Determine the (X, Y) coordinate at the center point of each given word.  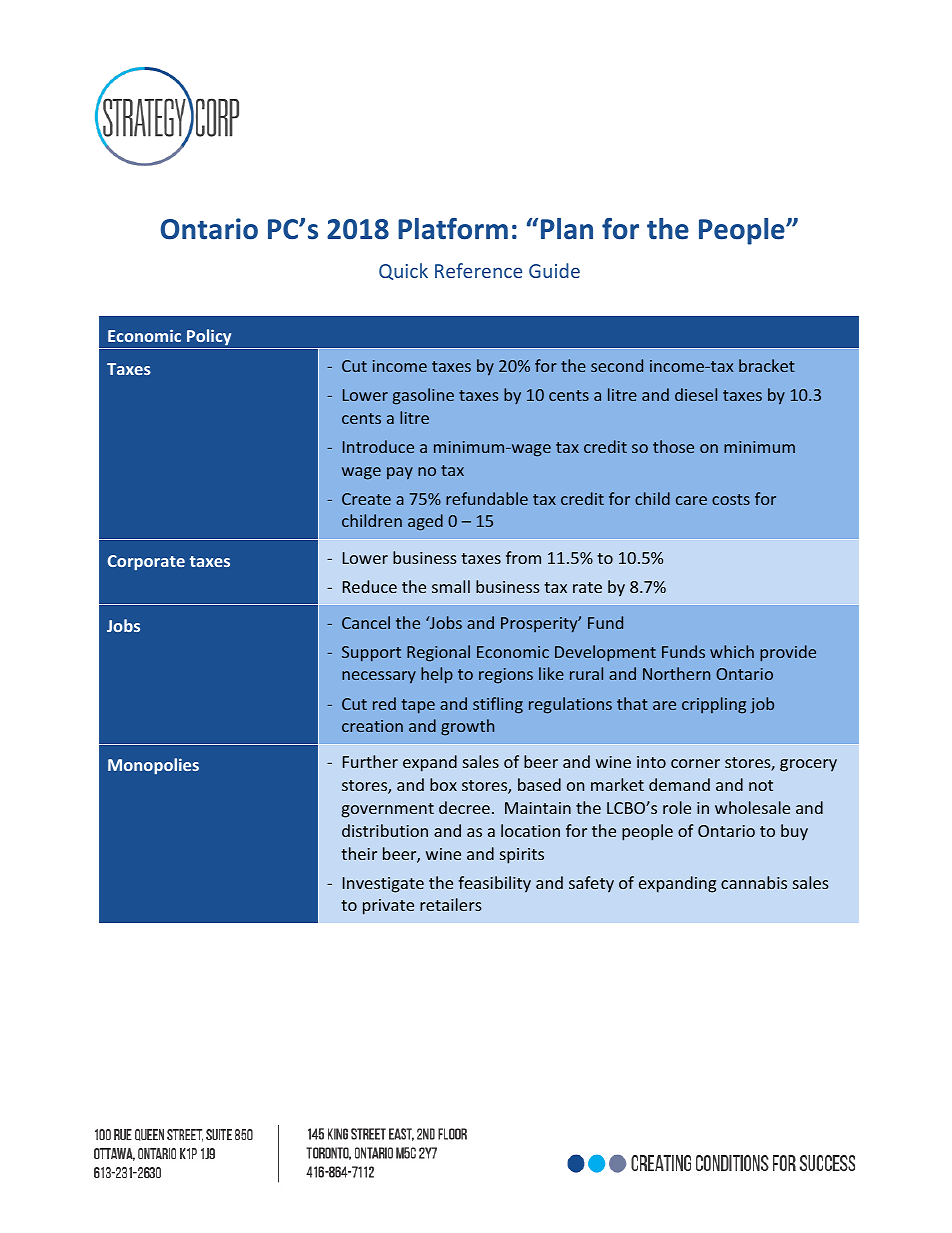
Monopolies (153, 766)
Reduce (370, 586)
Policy (209, 337)
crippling (714, 705)
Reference (478, 270)
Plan (567, 229)
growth (467, 727)
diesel (696, 394)
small (451, 586)
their (359, 853)
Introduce (378, 446)
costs (731, 499)
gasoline (423, 396)
